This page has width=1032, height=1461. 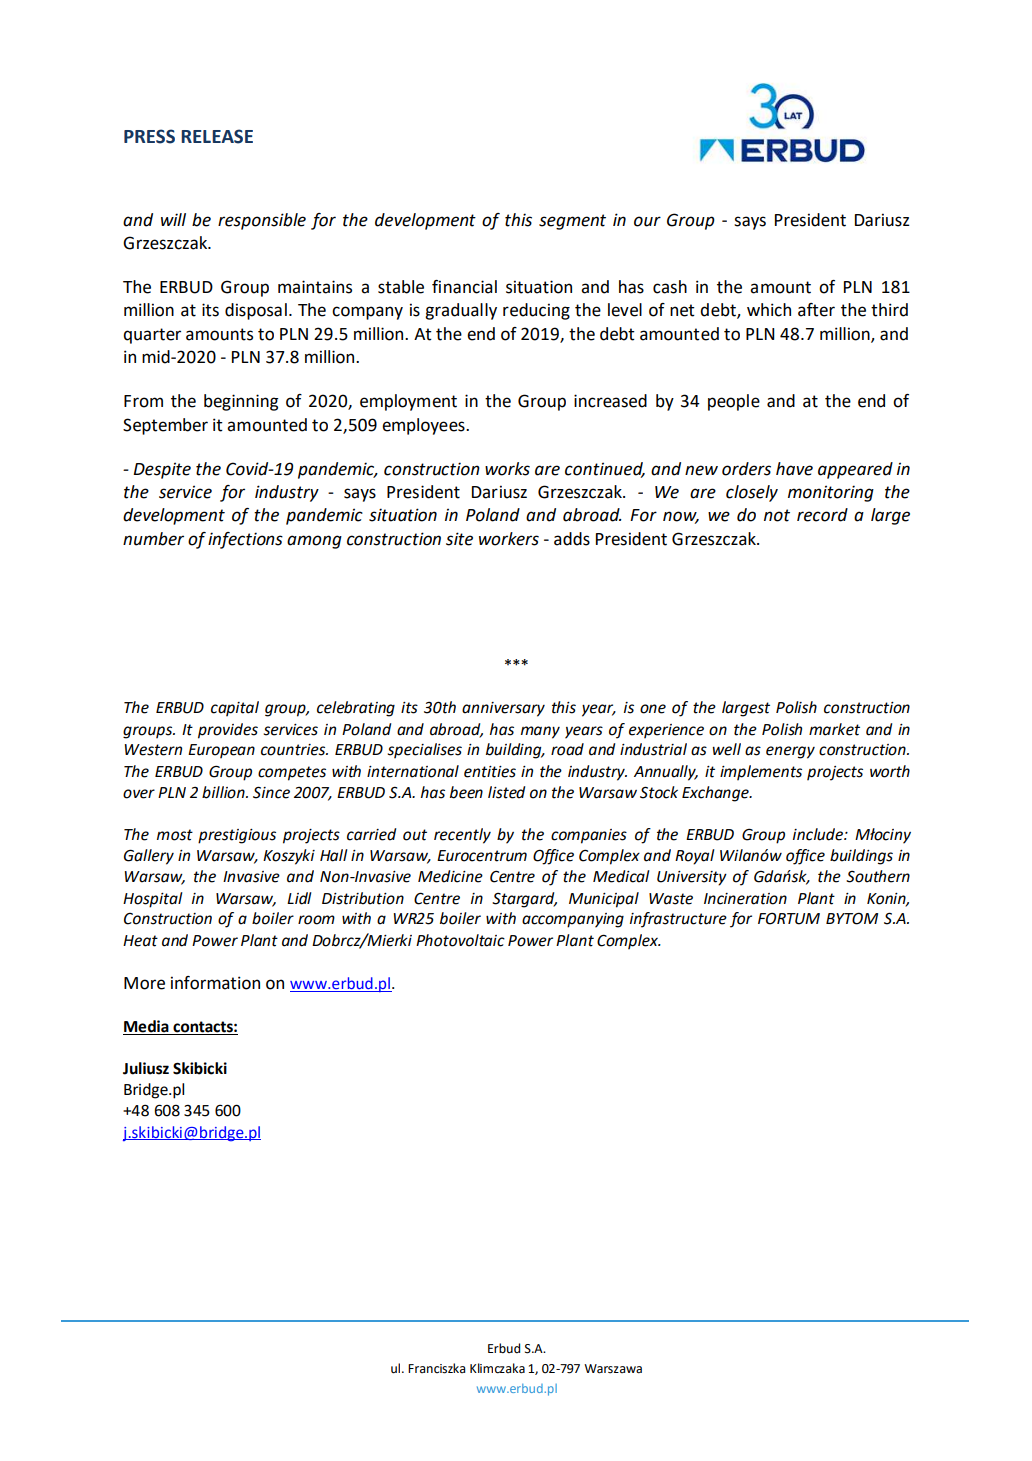 I want to click on information, so click(x=215, y=983).
